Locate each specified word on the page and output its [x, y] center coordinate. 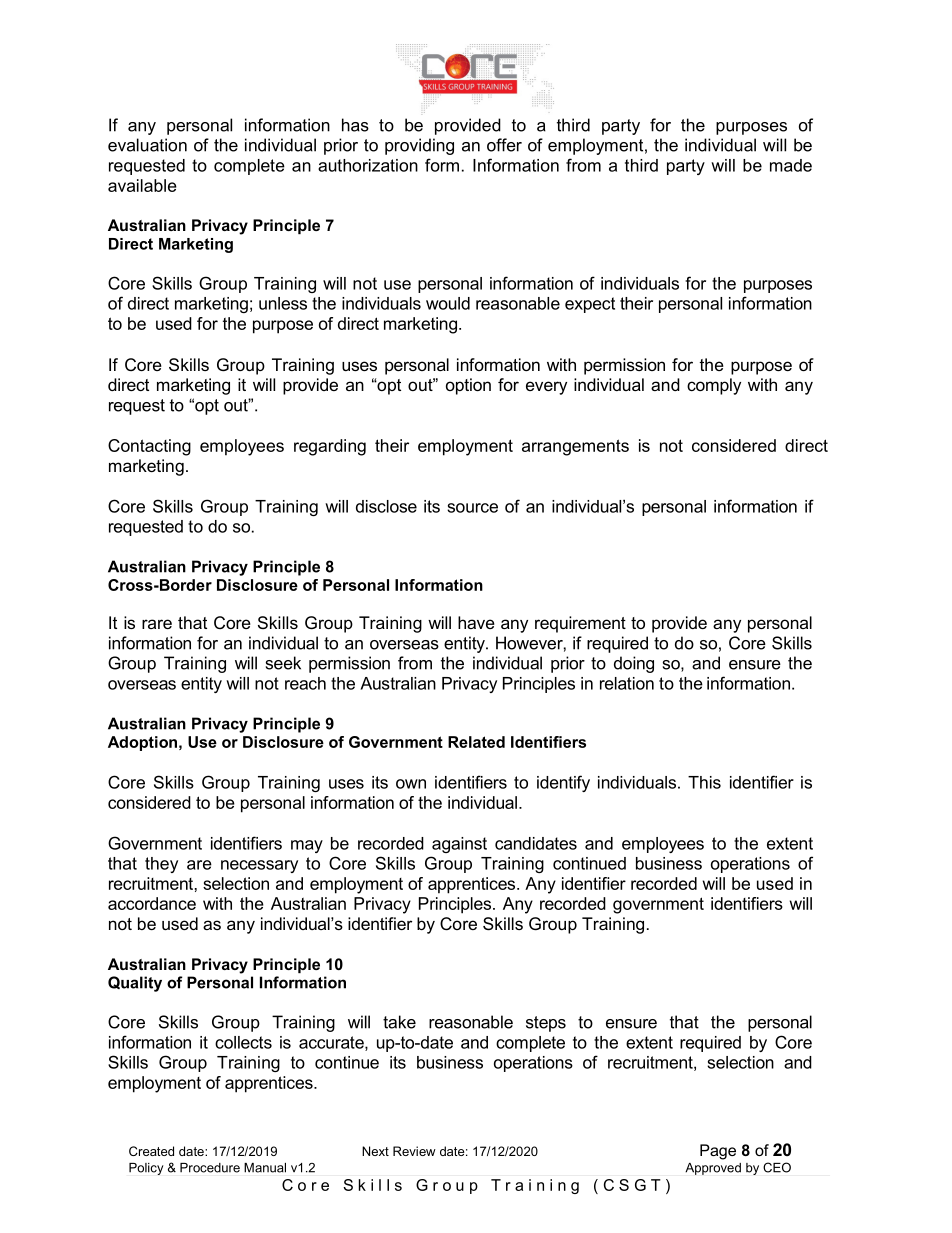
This [704, 782]
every [546, 388]
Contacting [149, 447]
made [791, 165]
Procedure [210, 1168]
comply [714, 386]
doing [634, 664]
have [476, 622]
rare [157, 624]
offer [504, 145]
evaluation [147, 145]
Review [414, 1151]
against [459, 845]
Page [718, 1152]
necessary [259, 866]
